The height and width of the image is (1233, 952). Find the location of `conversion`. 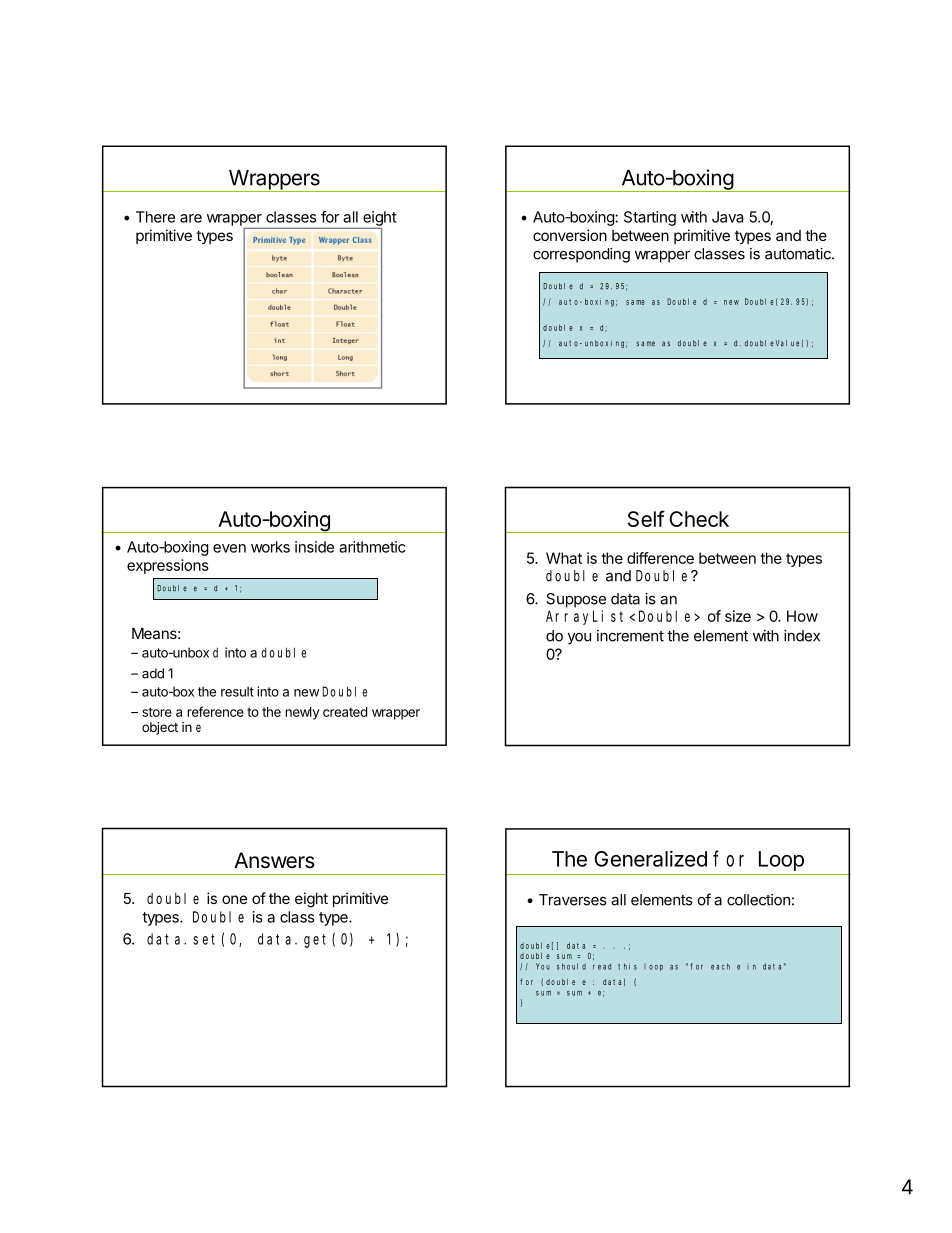

conversion is located at coordinates (570, 235).
